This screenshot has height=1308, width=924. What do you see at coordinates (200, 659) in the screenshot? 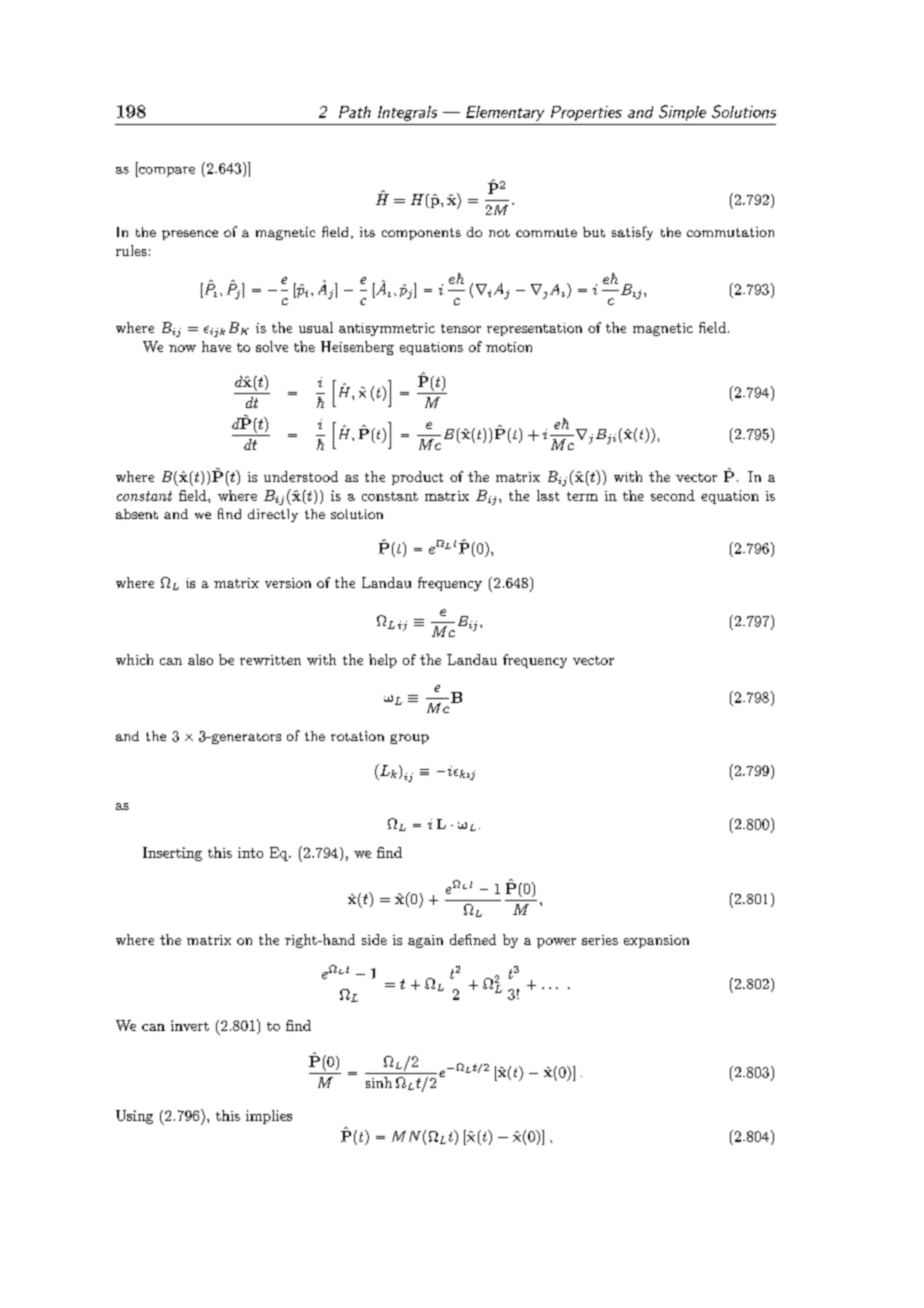
I see `also` at bounding box center [200, 659].
